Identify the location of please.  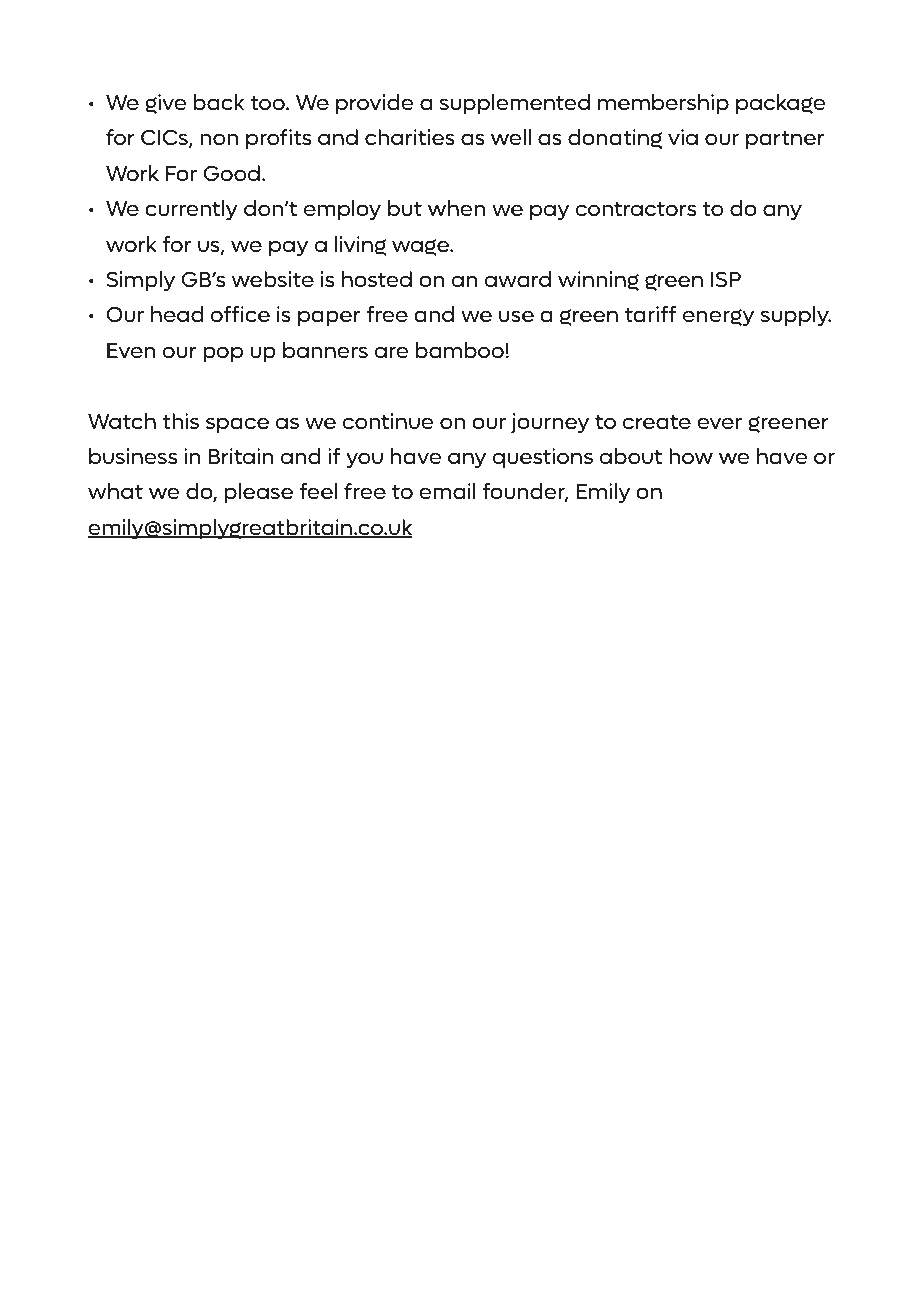
(259, 493).
